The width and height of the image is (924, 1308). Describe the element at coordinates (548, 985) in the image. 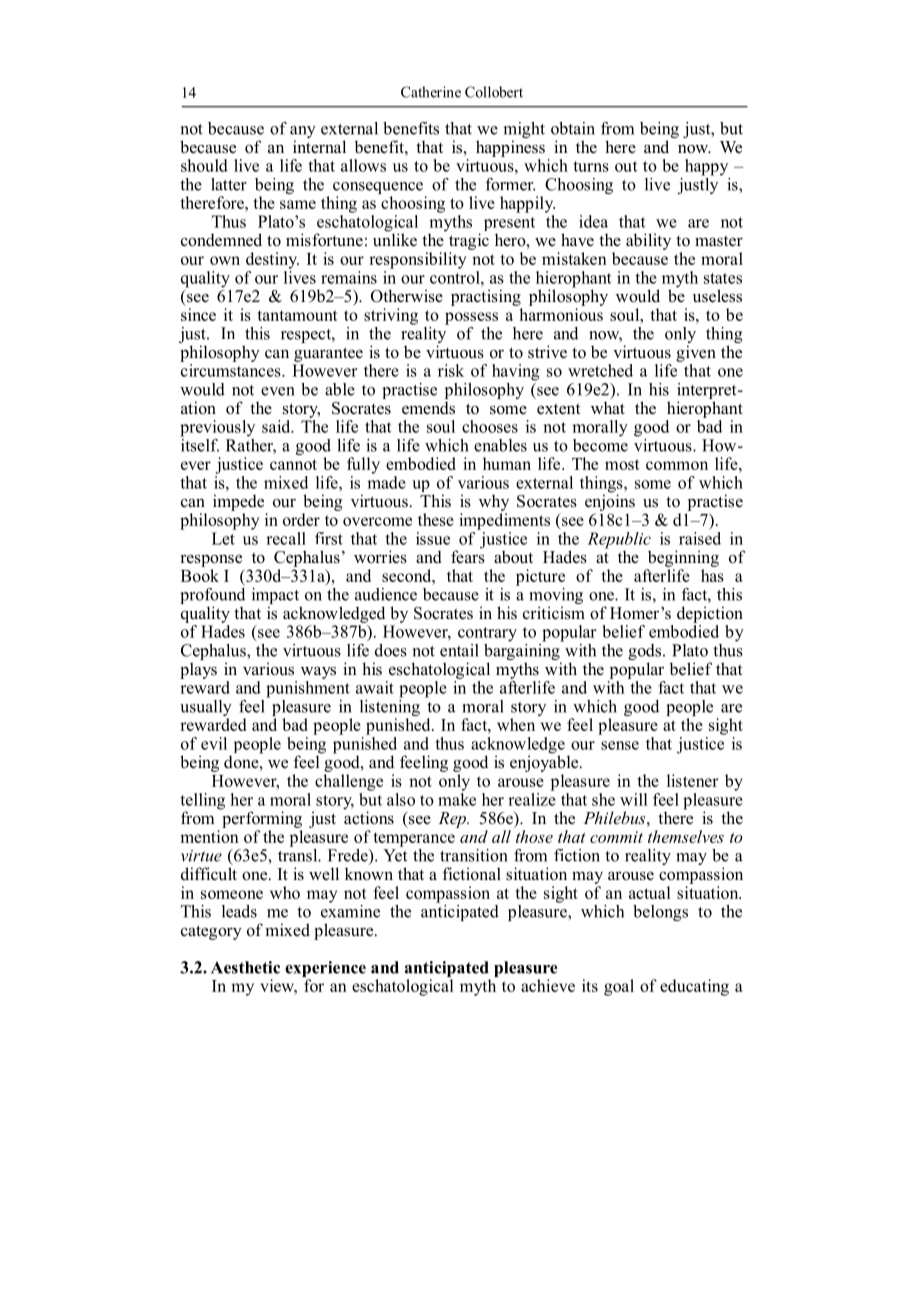

I see `achieve` at that location.
